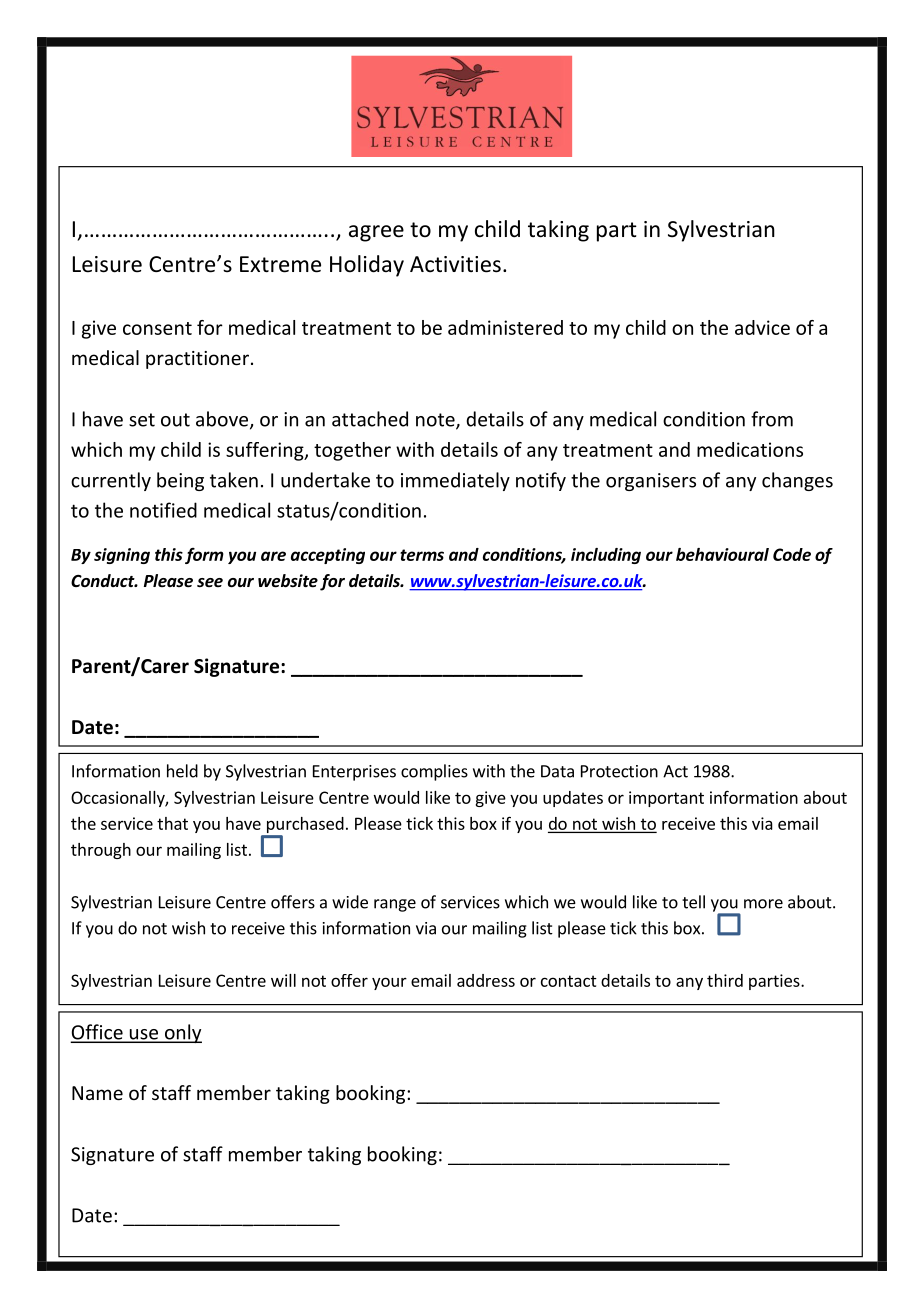 The height and width of the page is (1308, 924). Describe the element at coordinates (486, 980) in the page. I see `address` at that location.
